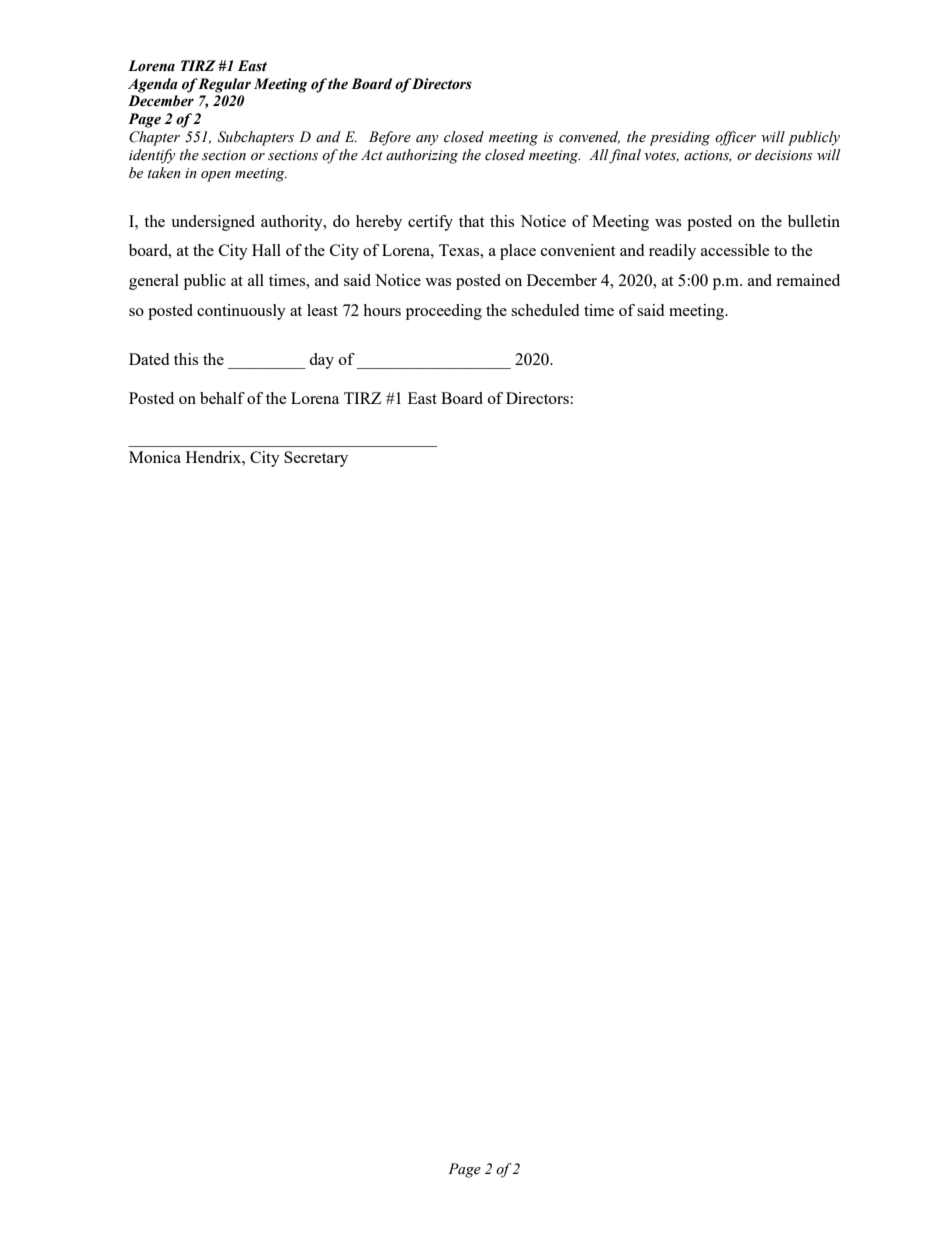  What do you see at coordinates (808, 280) in the image?
I see `remained` at bounding box center [808, 280].
